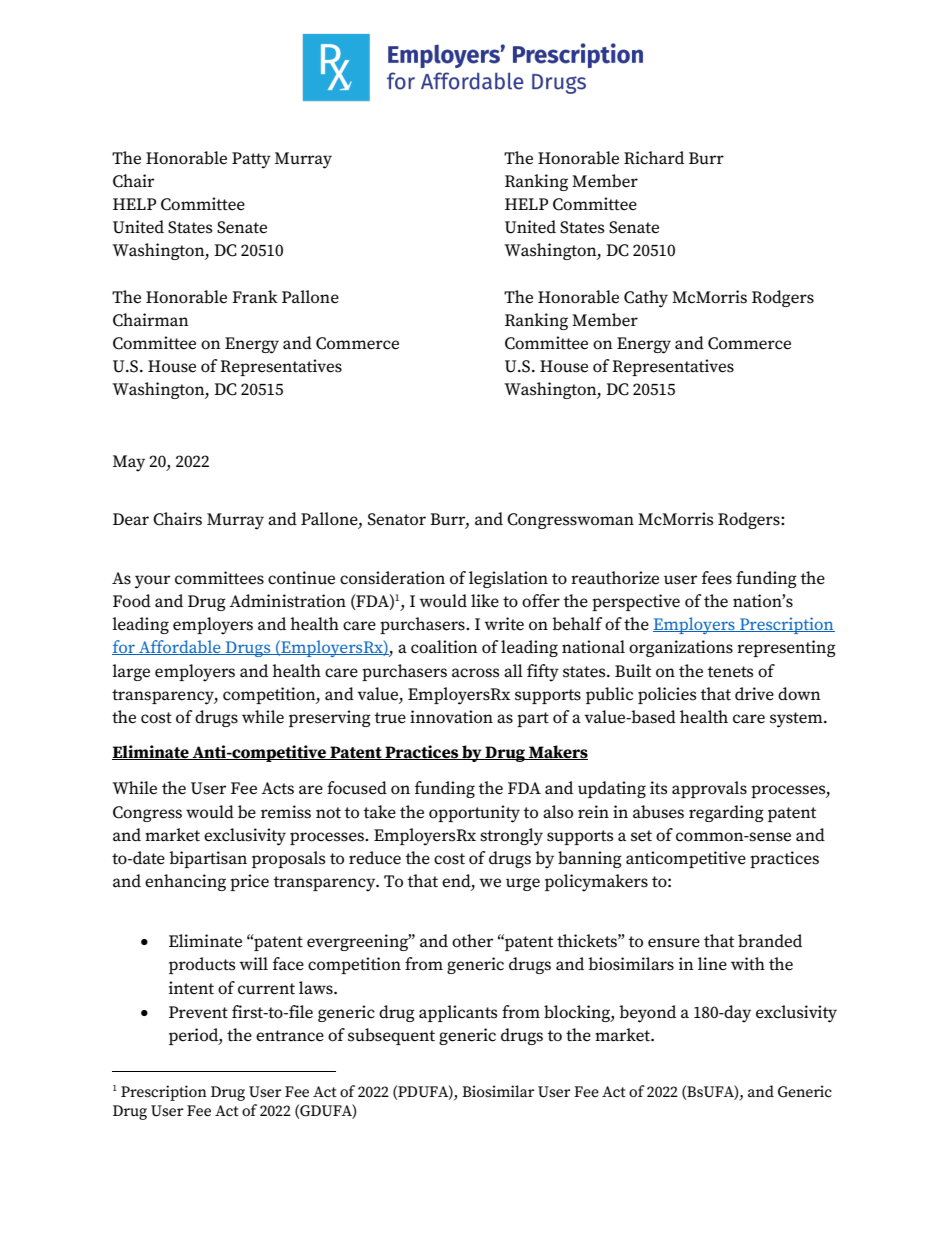 This screenshot has width=952, height=1233. Describe the element at coordinates (636, 602) in the screenshot. I see `perspective` at that location.
